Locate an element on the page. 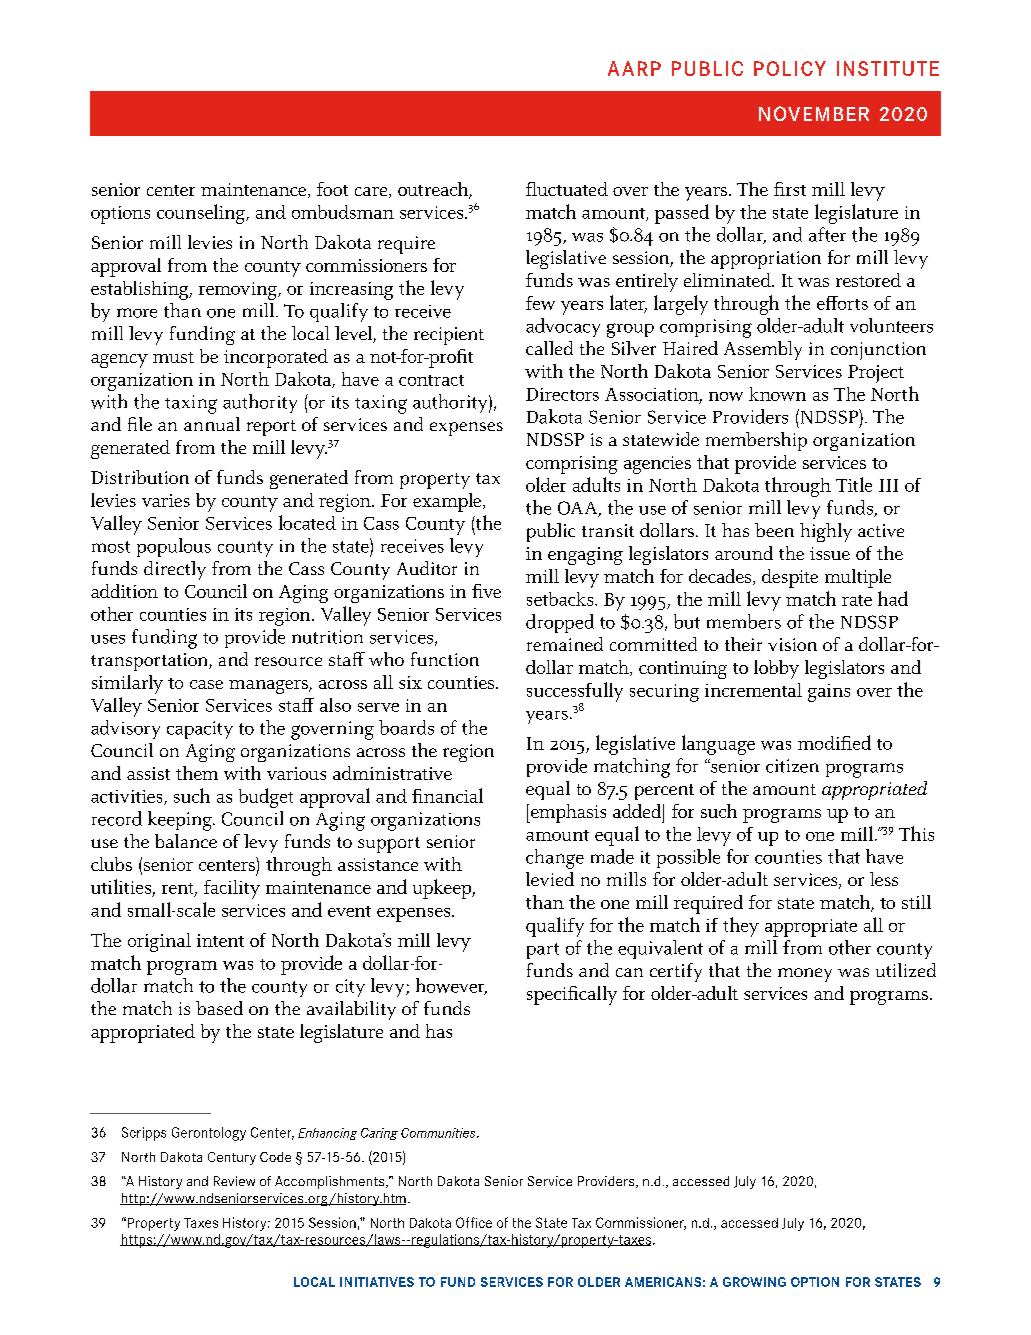 The height and width of the image is (1335, 1031). intent is located at coordinates (220, 940).
